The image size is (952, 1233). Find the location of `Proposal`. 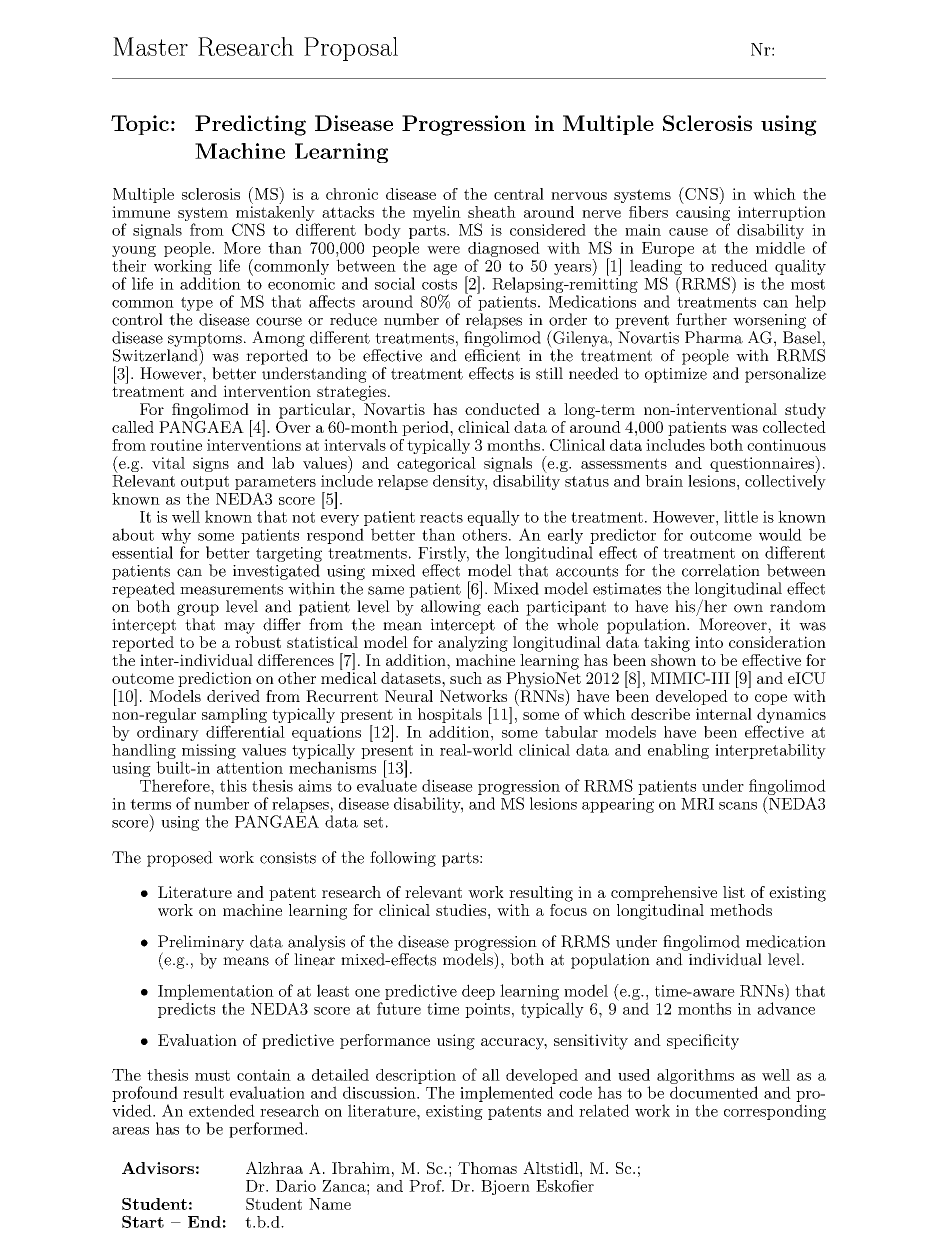

Proposal is located at coordinates (351, 49).
